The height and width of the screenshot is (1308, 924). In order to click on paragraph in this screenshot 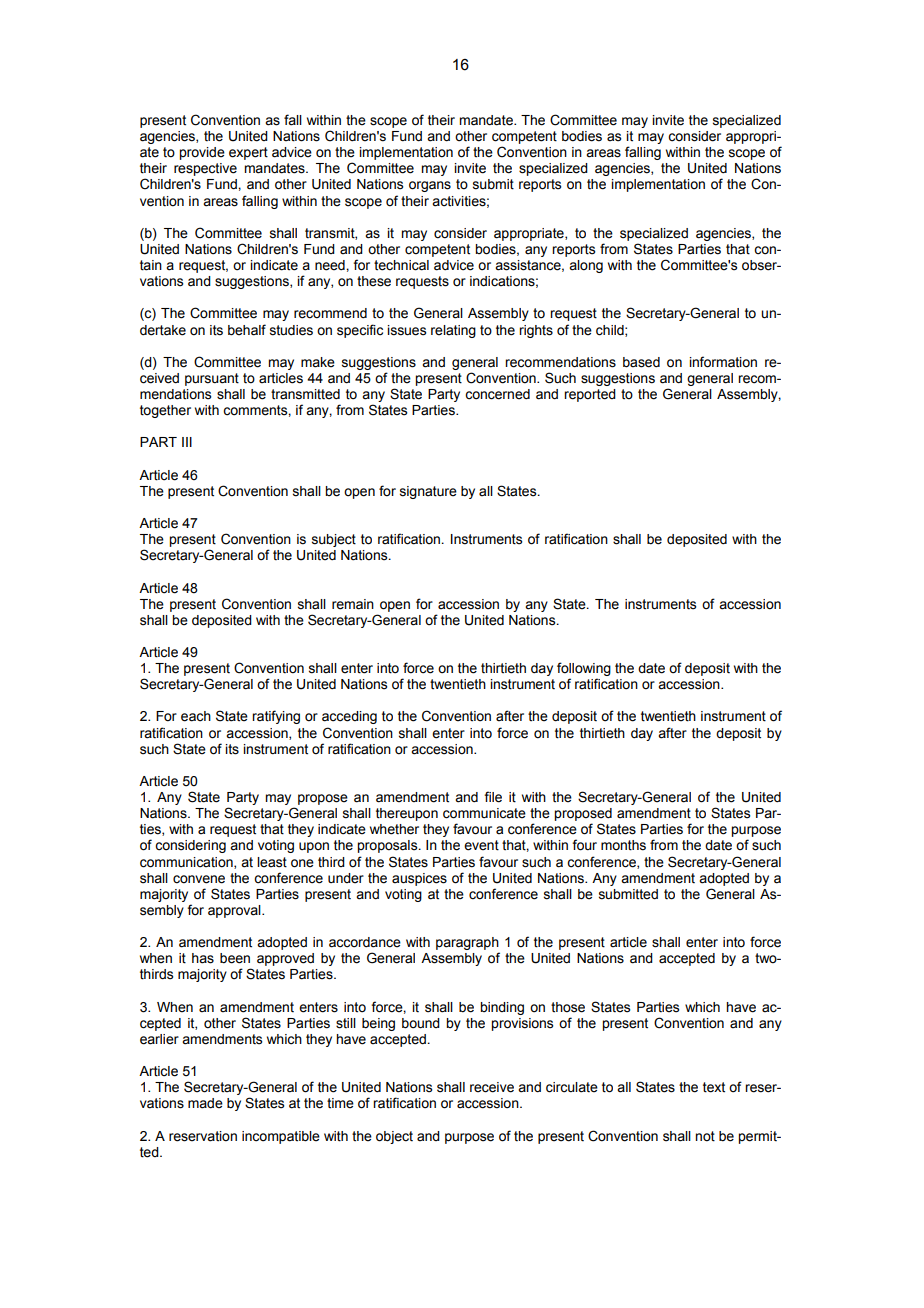, I will do `click(468, 945)`.
